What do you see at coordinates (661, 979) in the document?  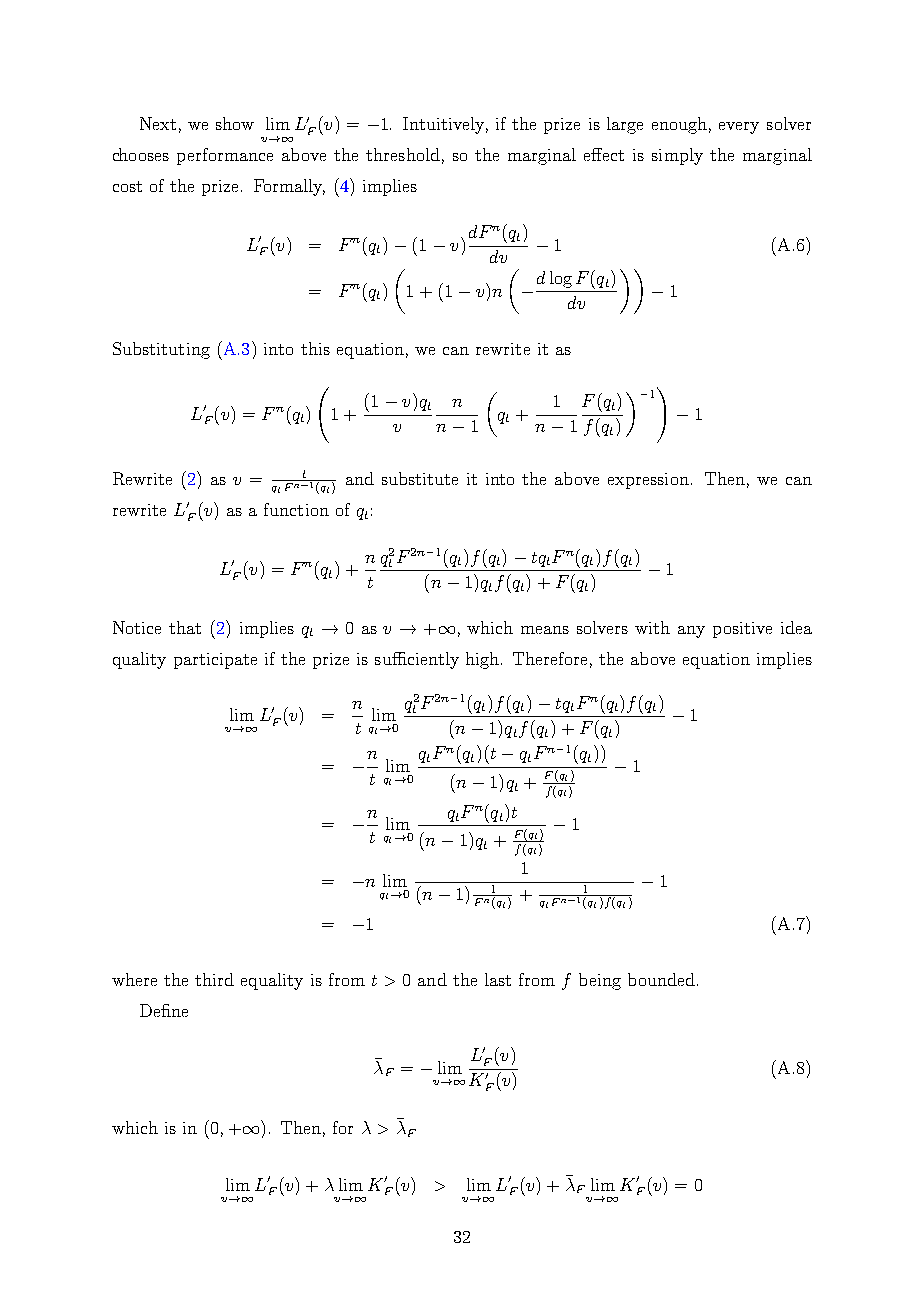 I see `bounded` at bounding box center [661, 979].
